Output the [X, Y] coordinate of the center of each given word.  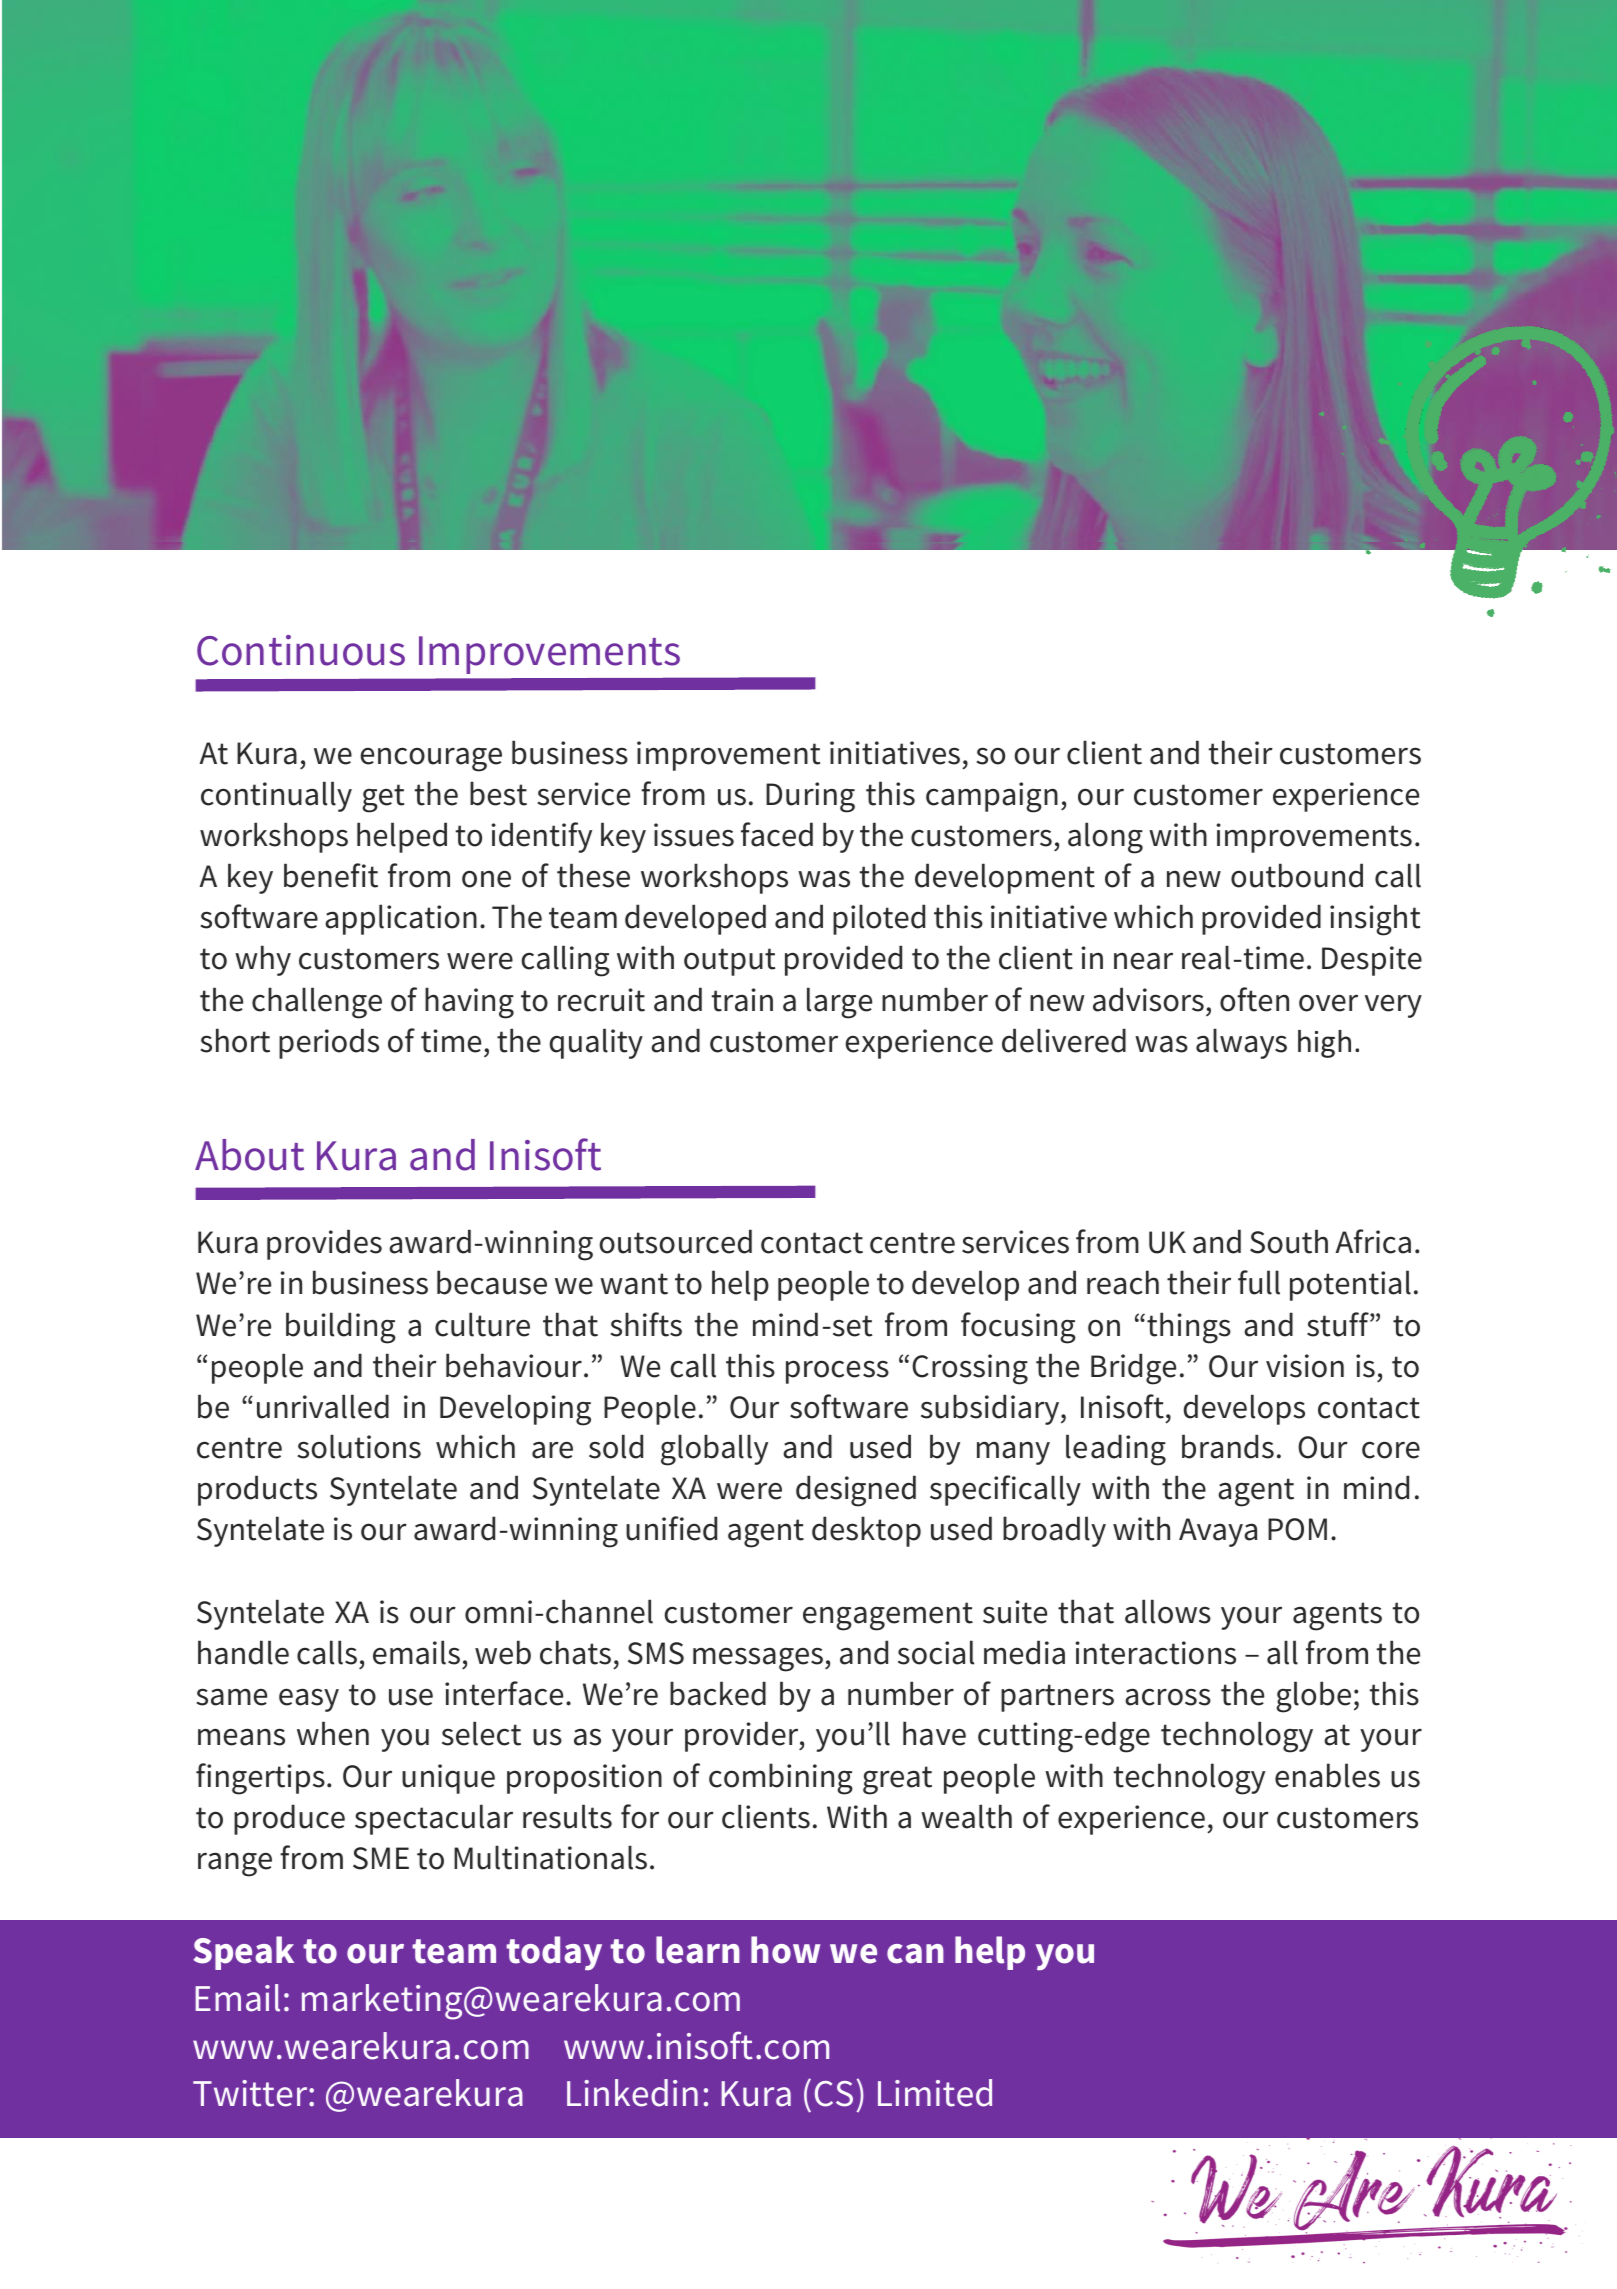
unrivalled [323, 1406]
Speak [243, 1953]
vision [1305, 1366]
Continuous [301, 650]
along [1105, 838]
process [837, 1372]
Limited [935, 2093]
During [810, 797]
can [915, 1954]
